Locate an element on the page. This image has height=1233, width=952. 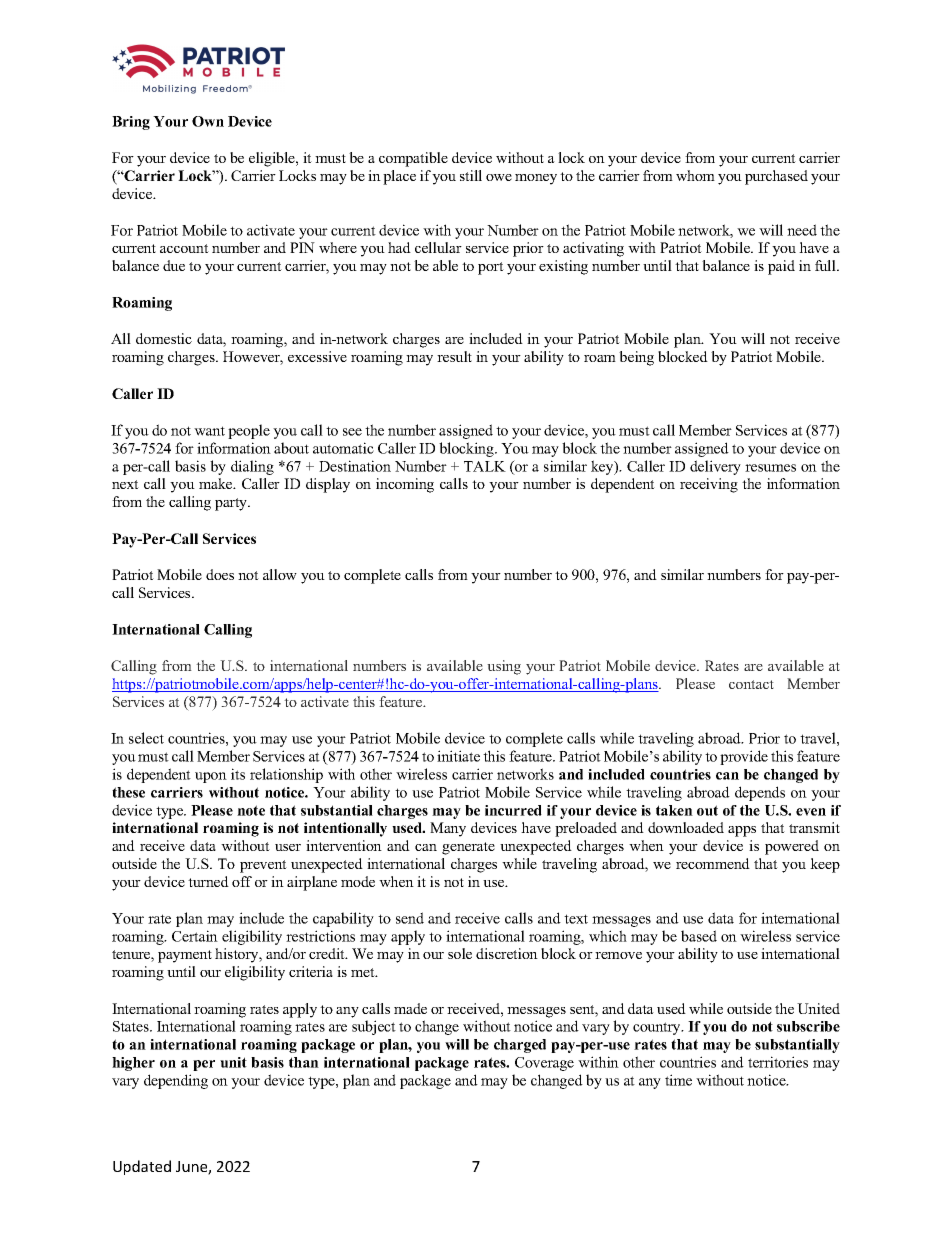
Bring is located at coordinates (131, 123).
